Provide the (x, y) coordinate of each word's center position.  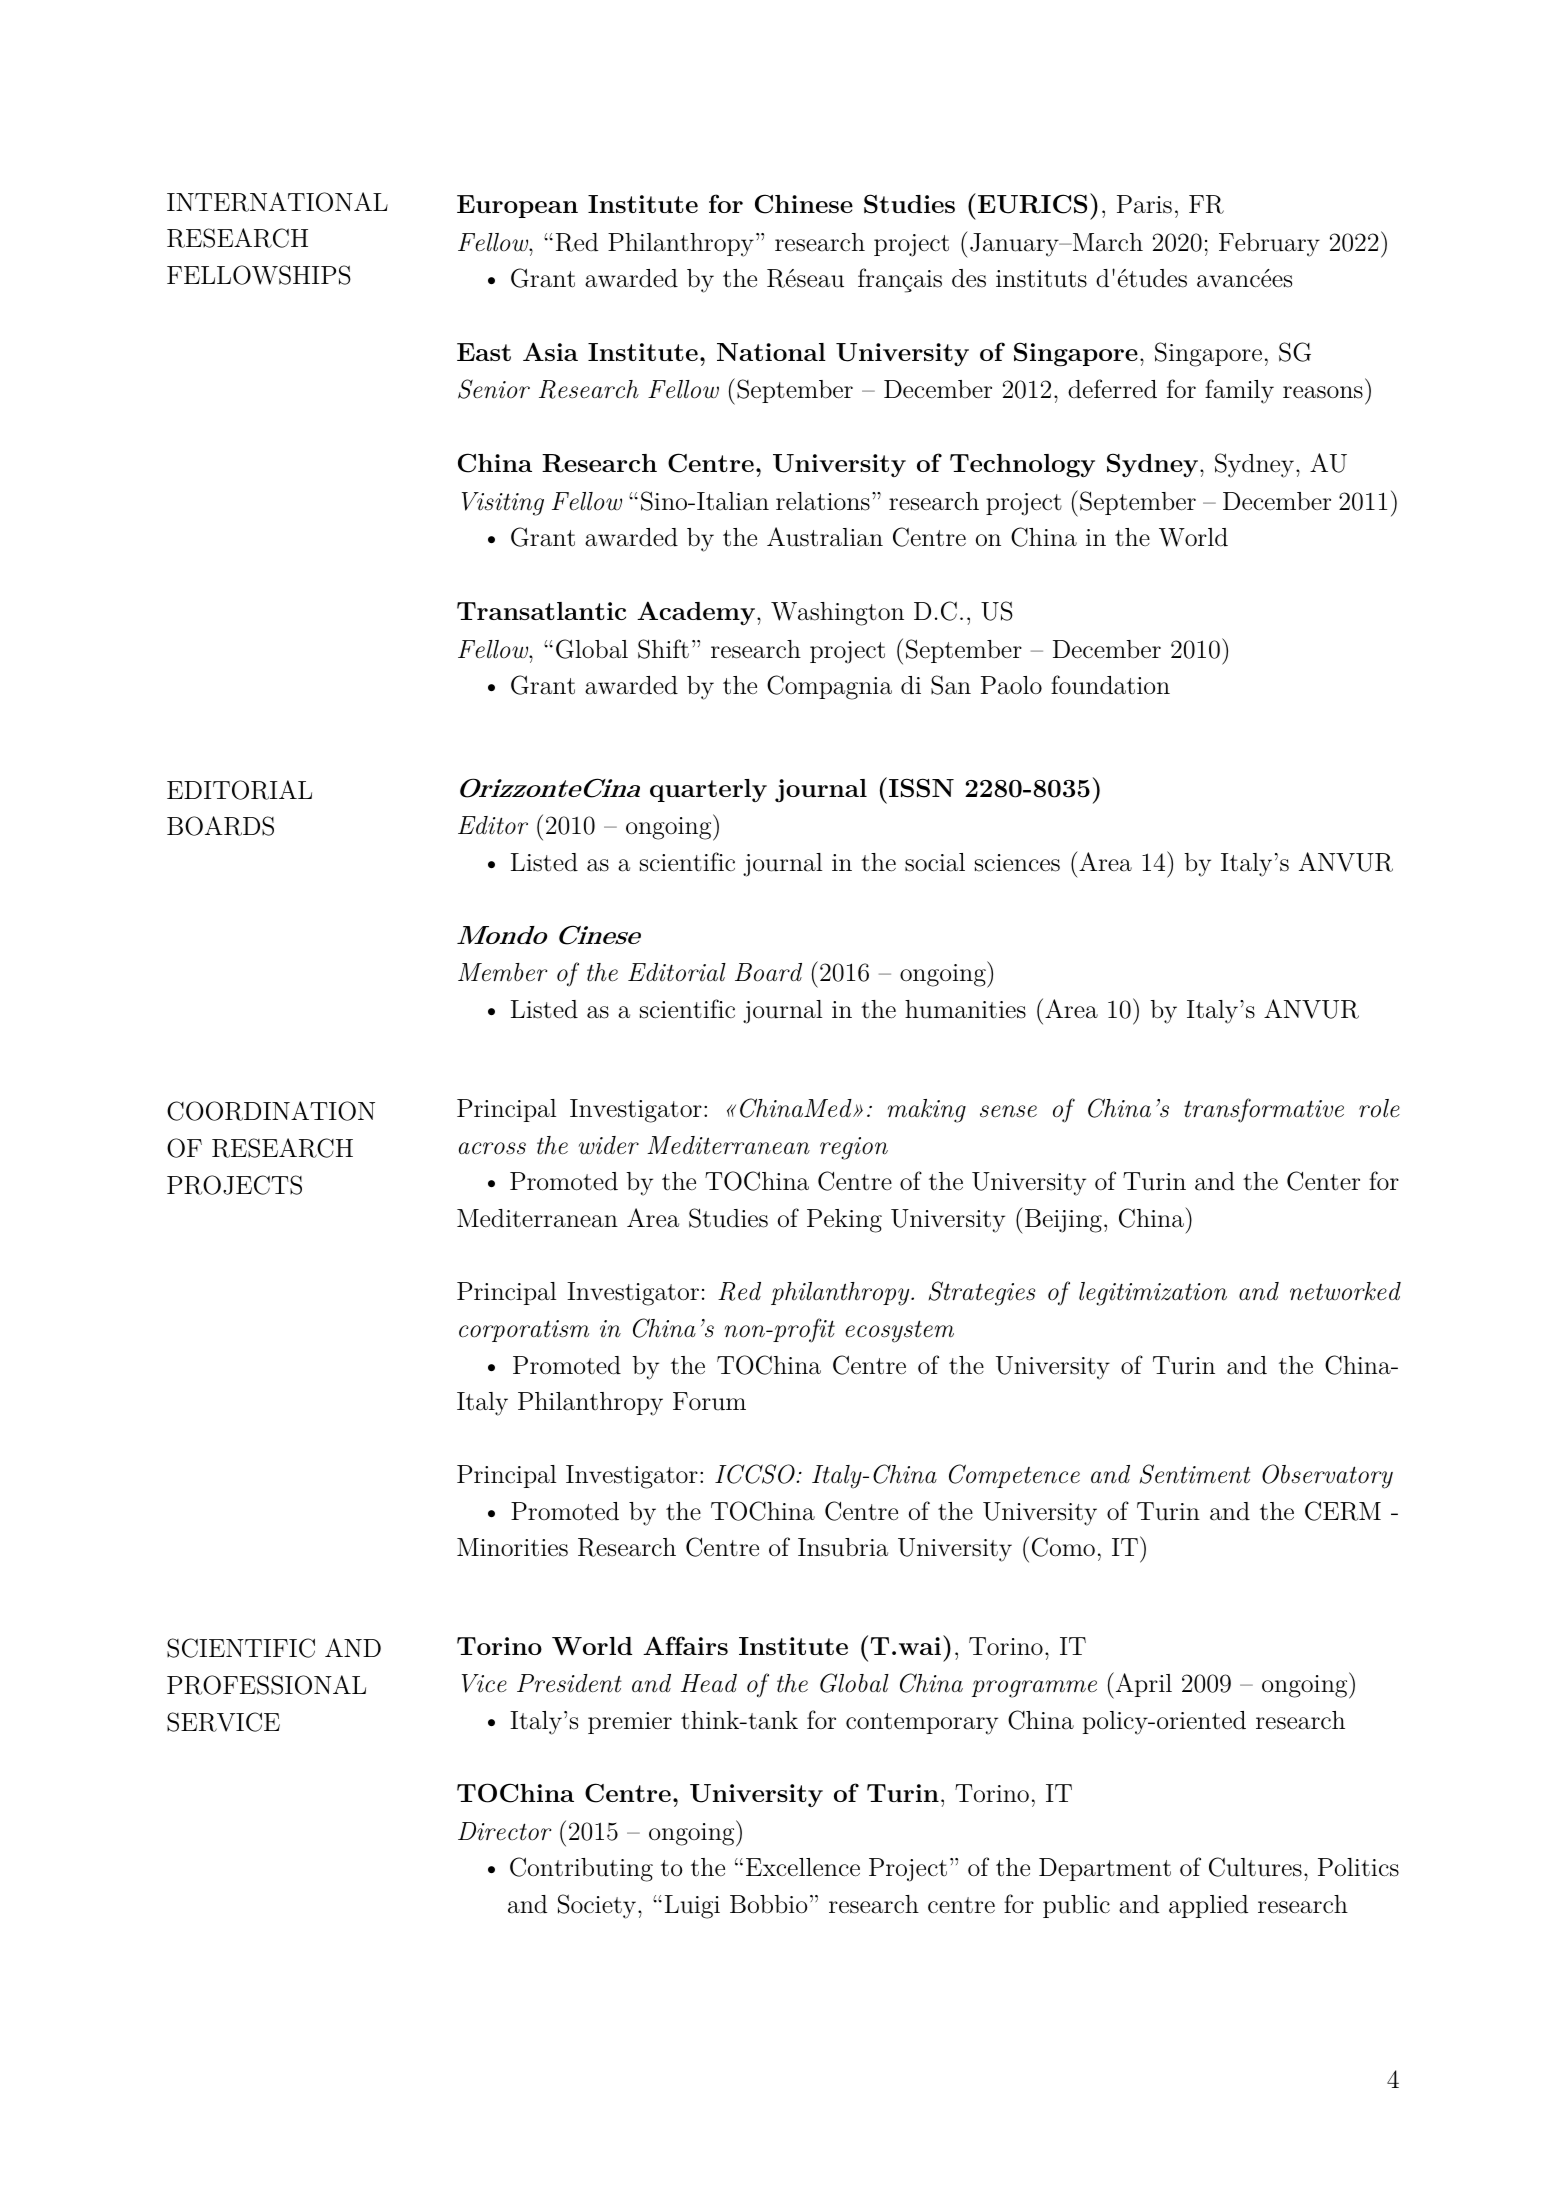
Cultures (1255, 1867)
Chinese (804, 204)
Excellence (803, 1867)
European (517, 206)
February (1269, 245)
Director (504, 1831)
